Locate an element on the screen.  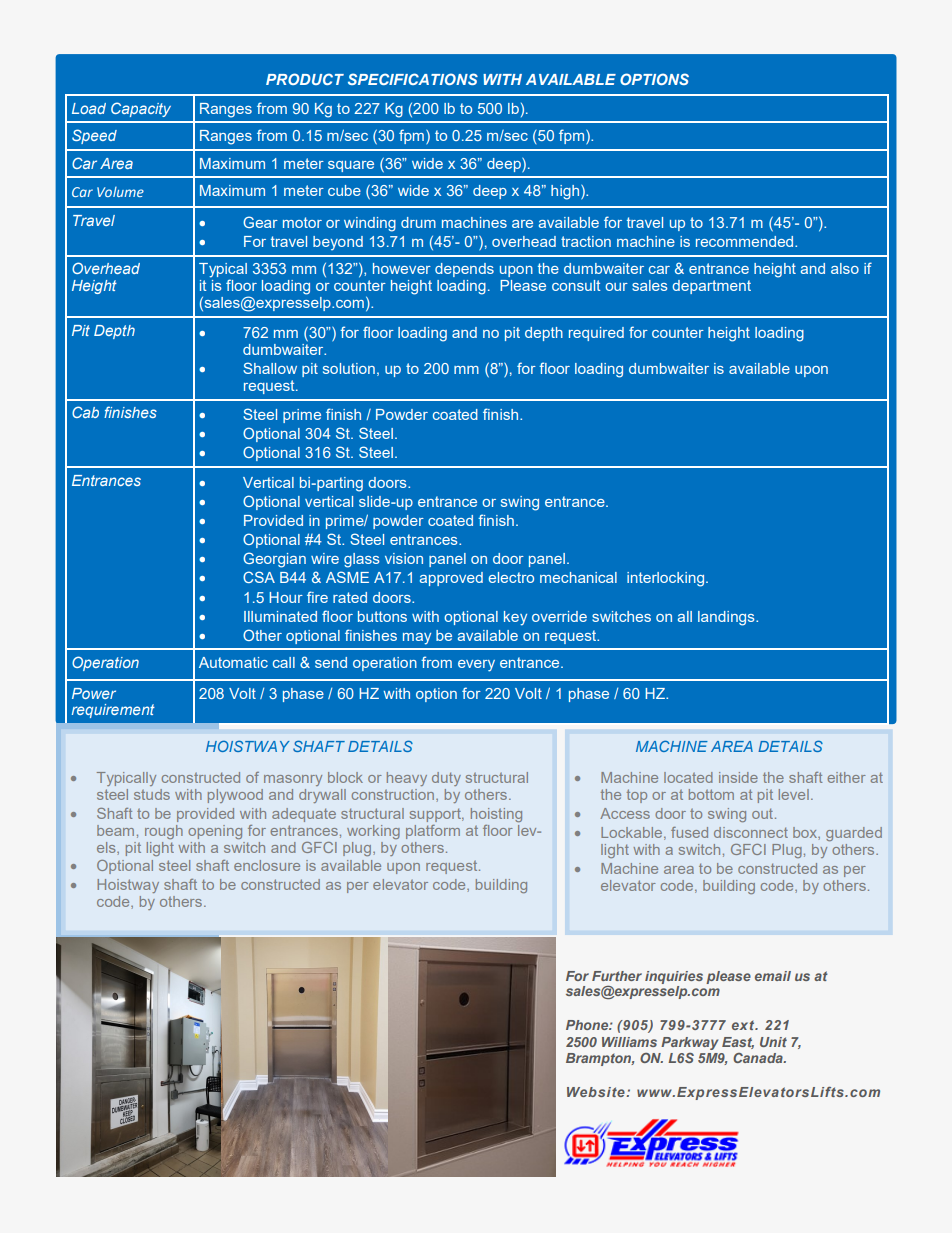
rough is located at coordinates (164, 832).
